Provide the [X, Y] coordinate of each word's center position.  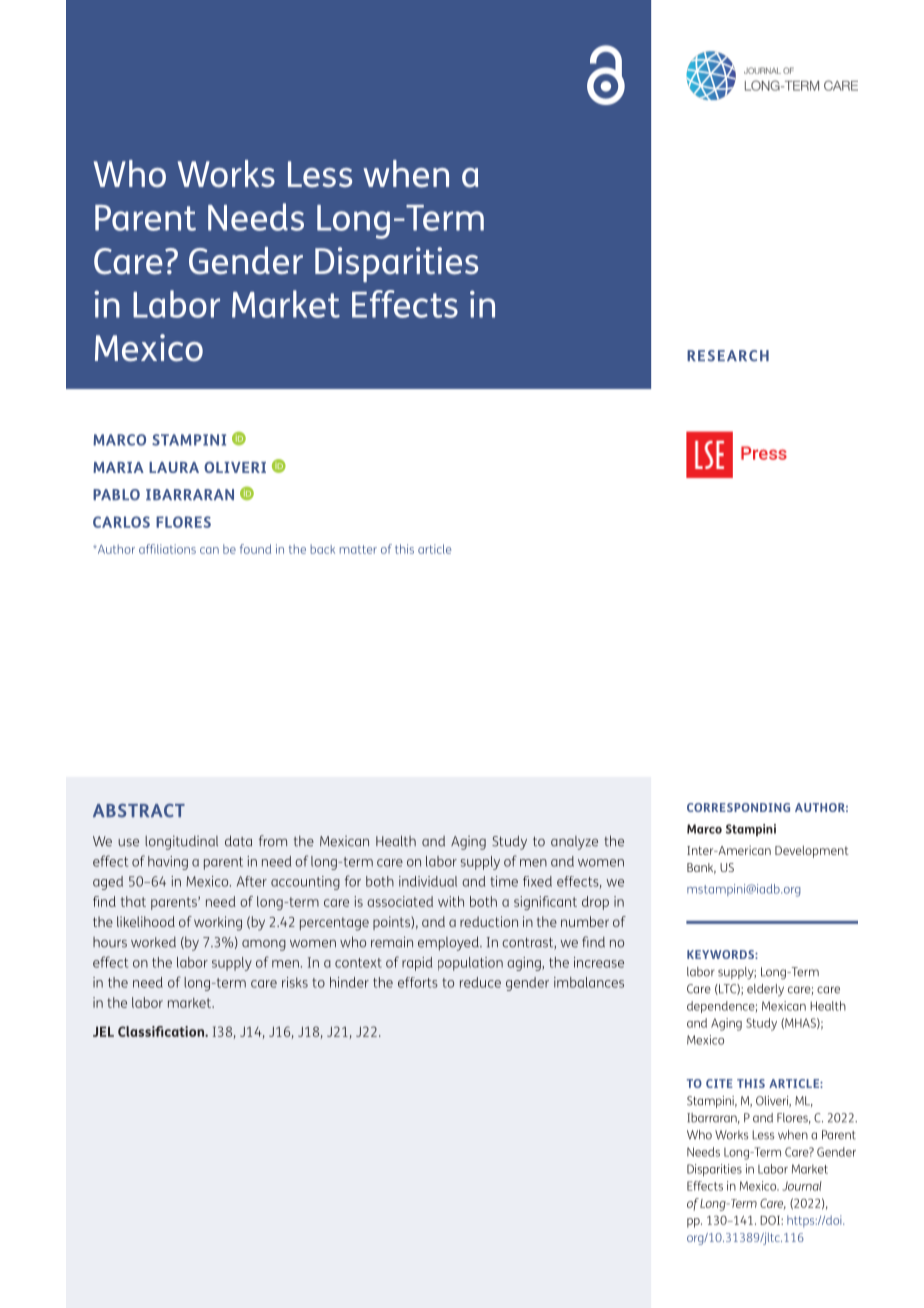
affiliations [167, 549]
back [322, 549]
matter [358, 549]
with [451, 901]
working [218, 923]
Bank [701, 868]
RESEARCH [728, 356]
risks [295, 982]
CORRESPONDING [738, 807]
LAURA [174, 467]
